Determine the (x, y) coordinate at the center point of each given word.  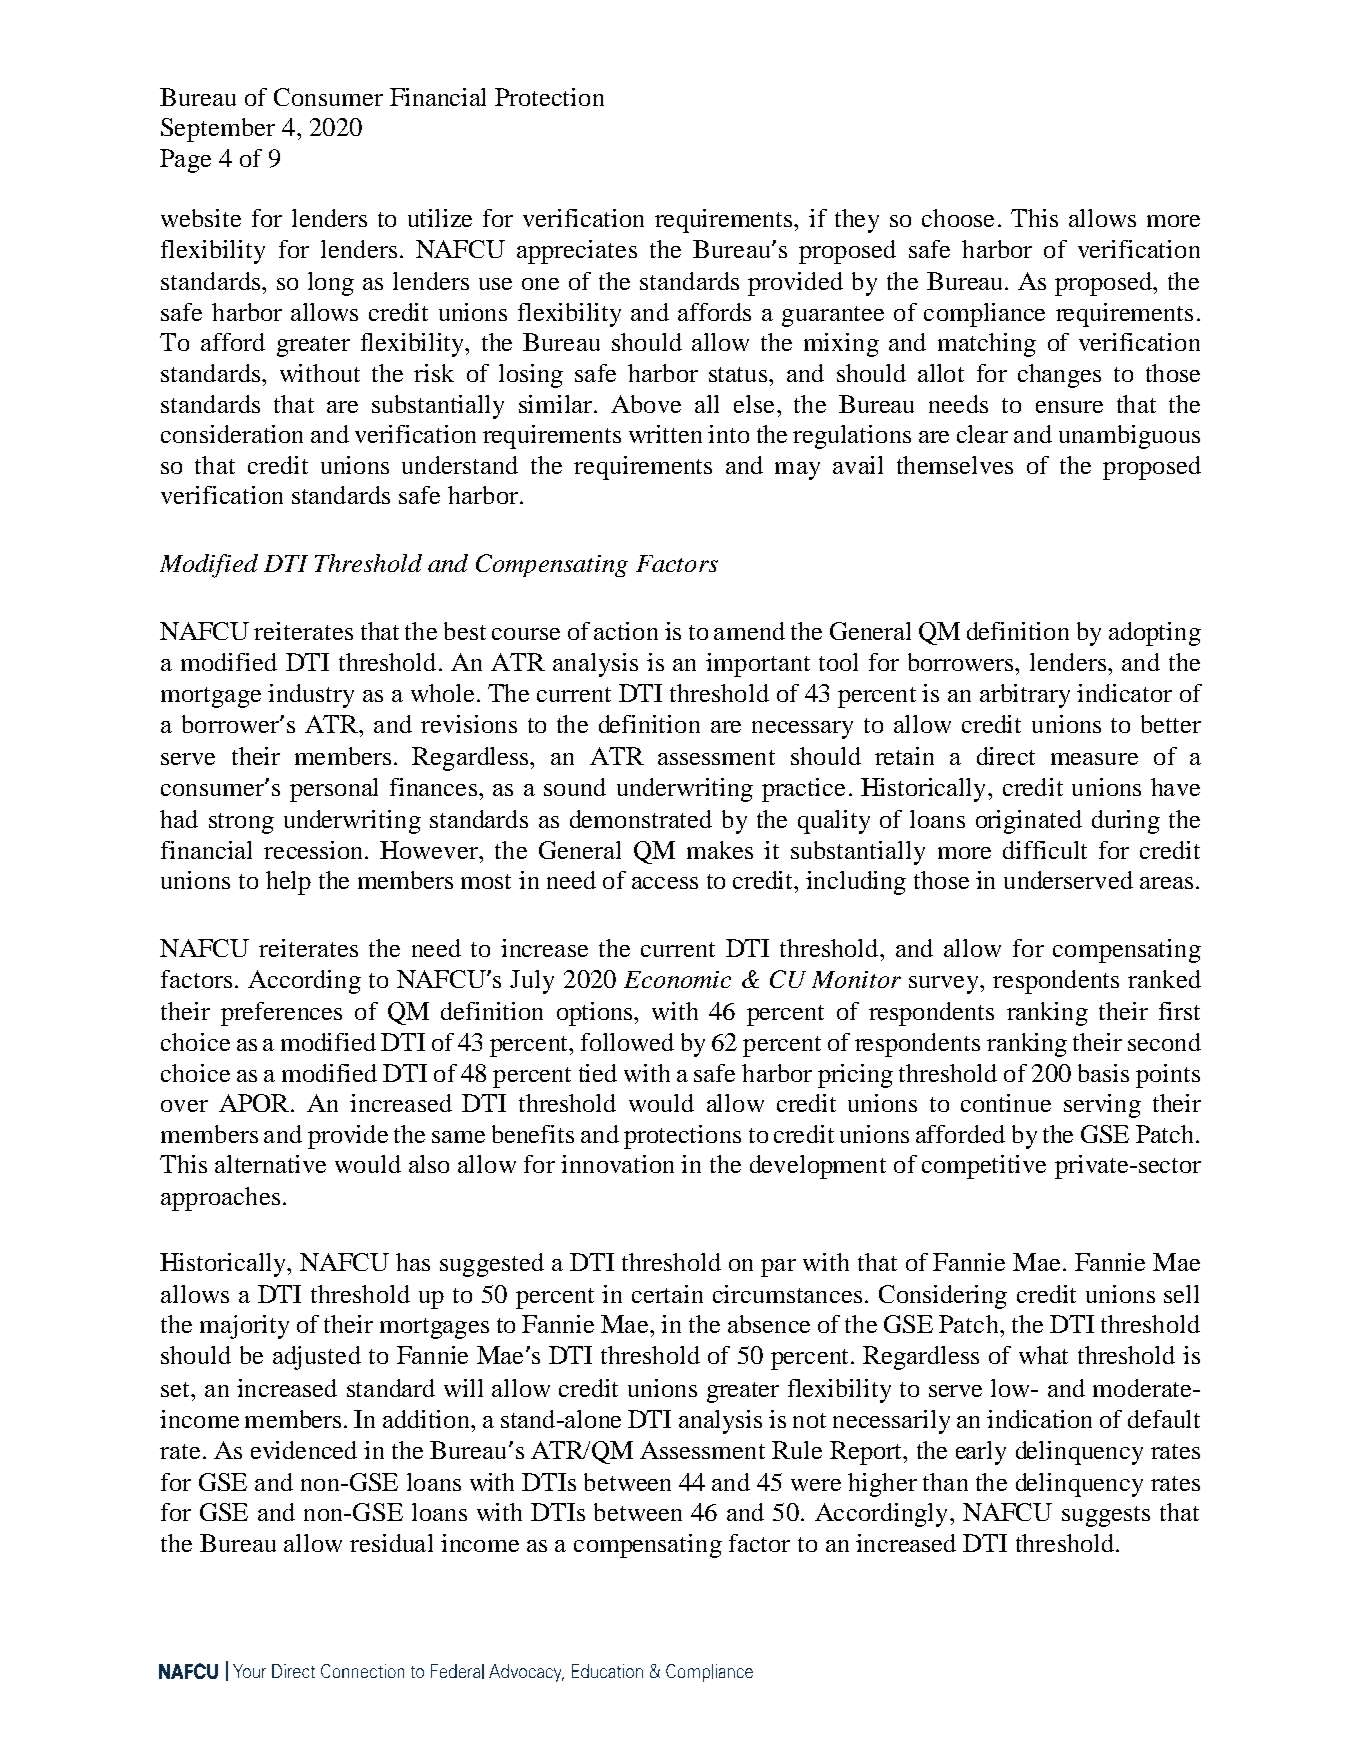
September (218, 130)
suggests (1106, 1516)
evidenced (304, 1450)
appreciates (577, 252)
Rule (797, 1450)
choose (958, 218)
